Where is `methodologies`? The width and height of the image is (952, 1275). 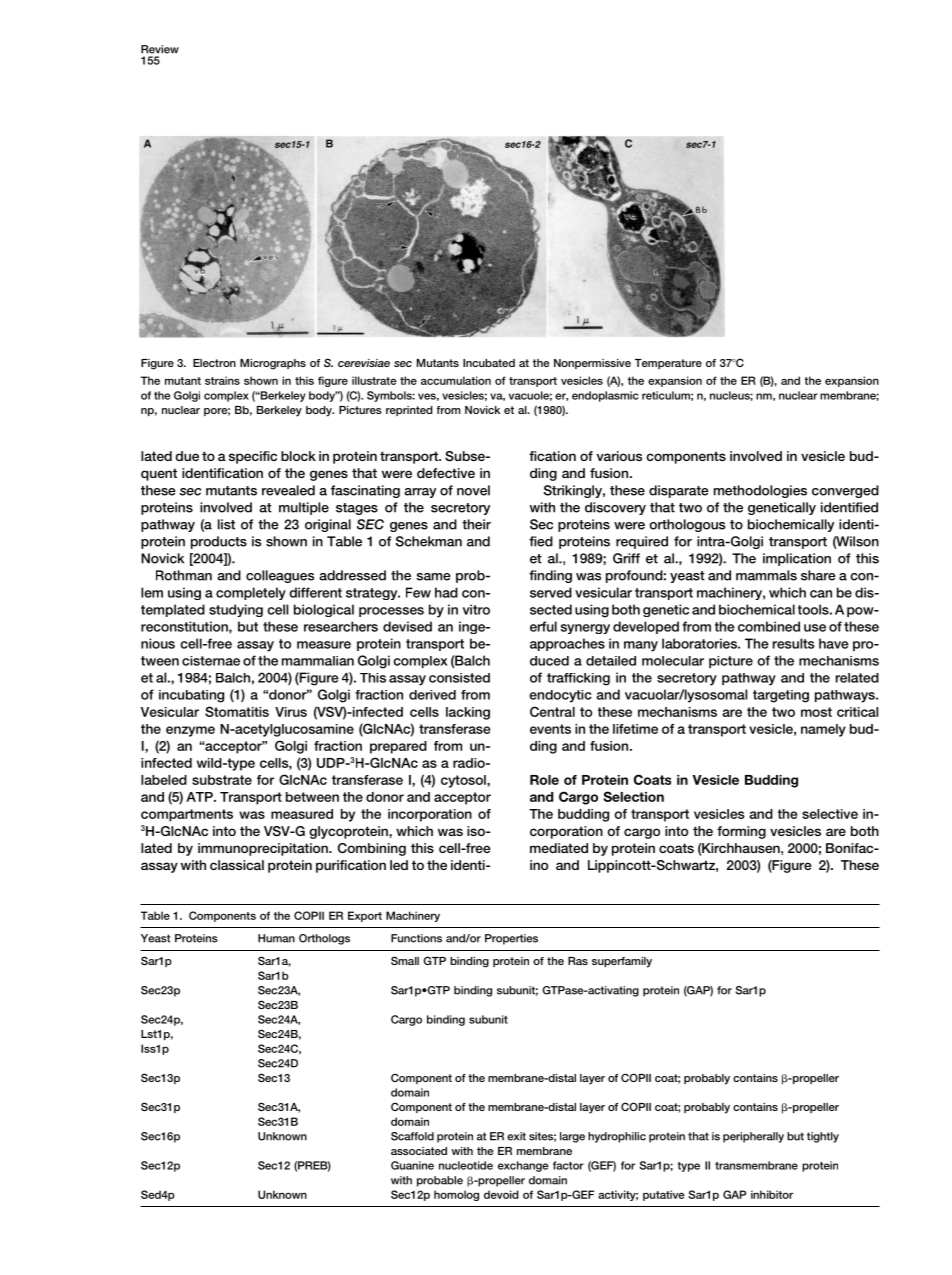
methodologies is located at coordinates (760, 491).
